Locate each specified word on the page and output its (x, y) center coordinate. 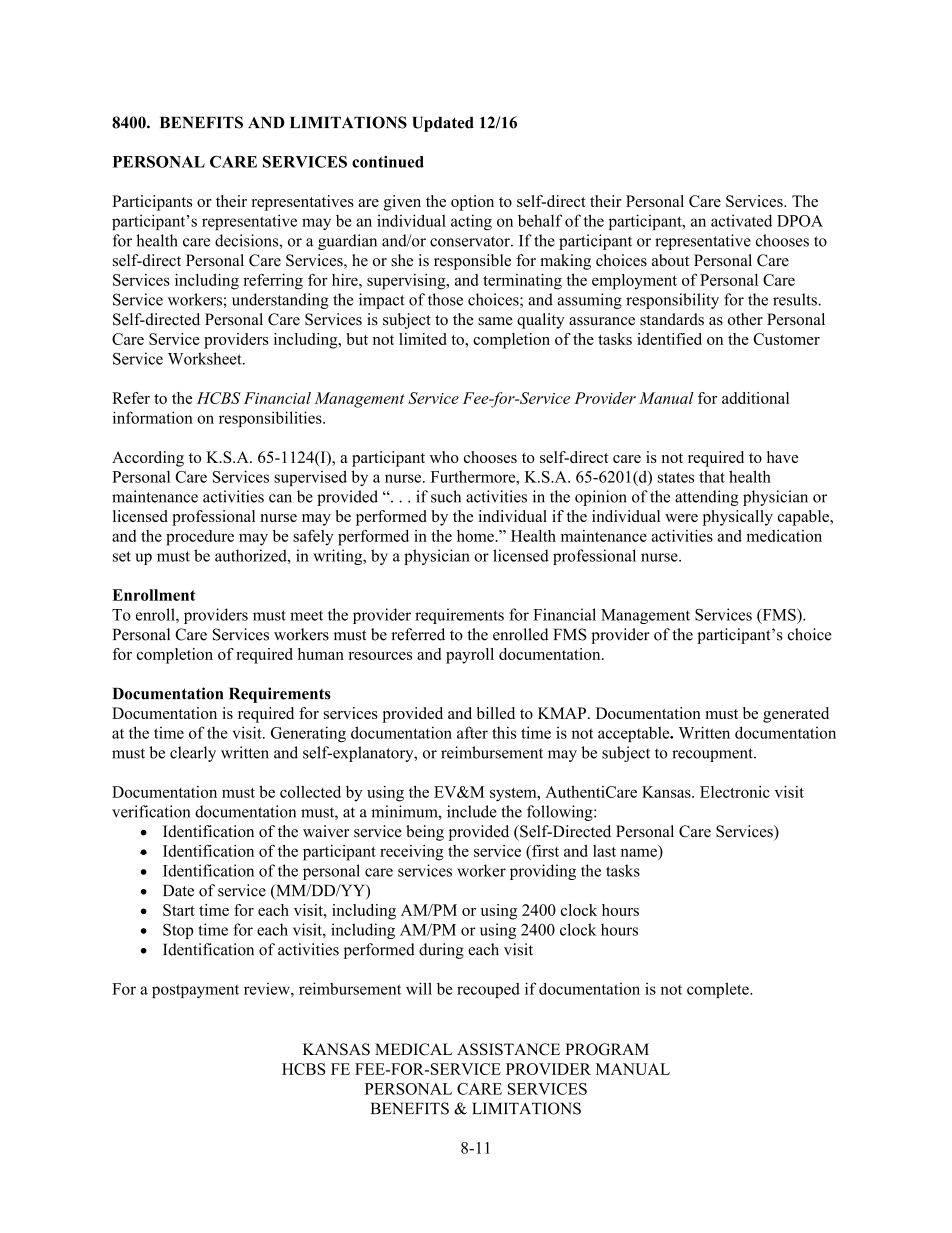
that (712, 476)
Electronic (735, 792)
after (472, 732)
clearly (193, 754)
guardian (347, 242)
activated (741, 220)
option (472, 203)
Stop (178, 931)
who (444, 457)
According (148, 459)
